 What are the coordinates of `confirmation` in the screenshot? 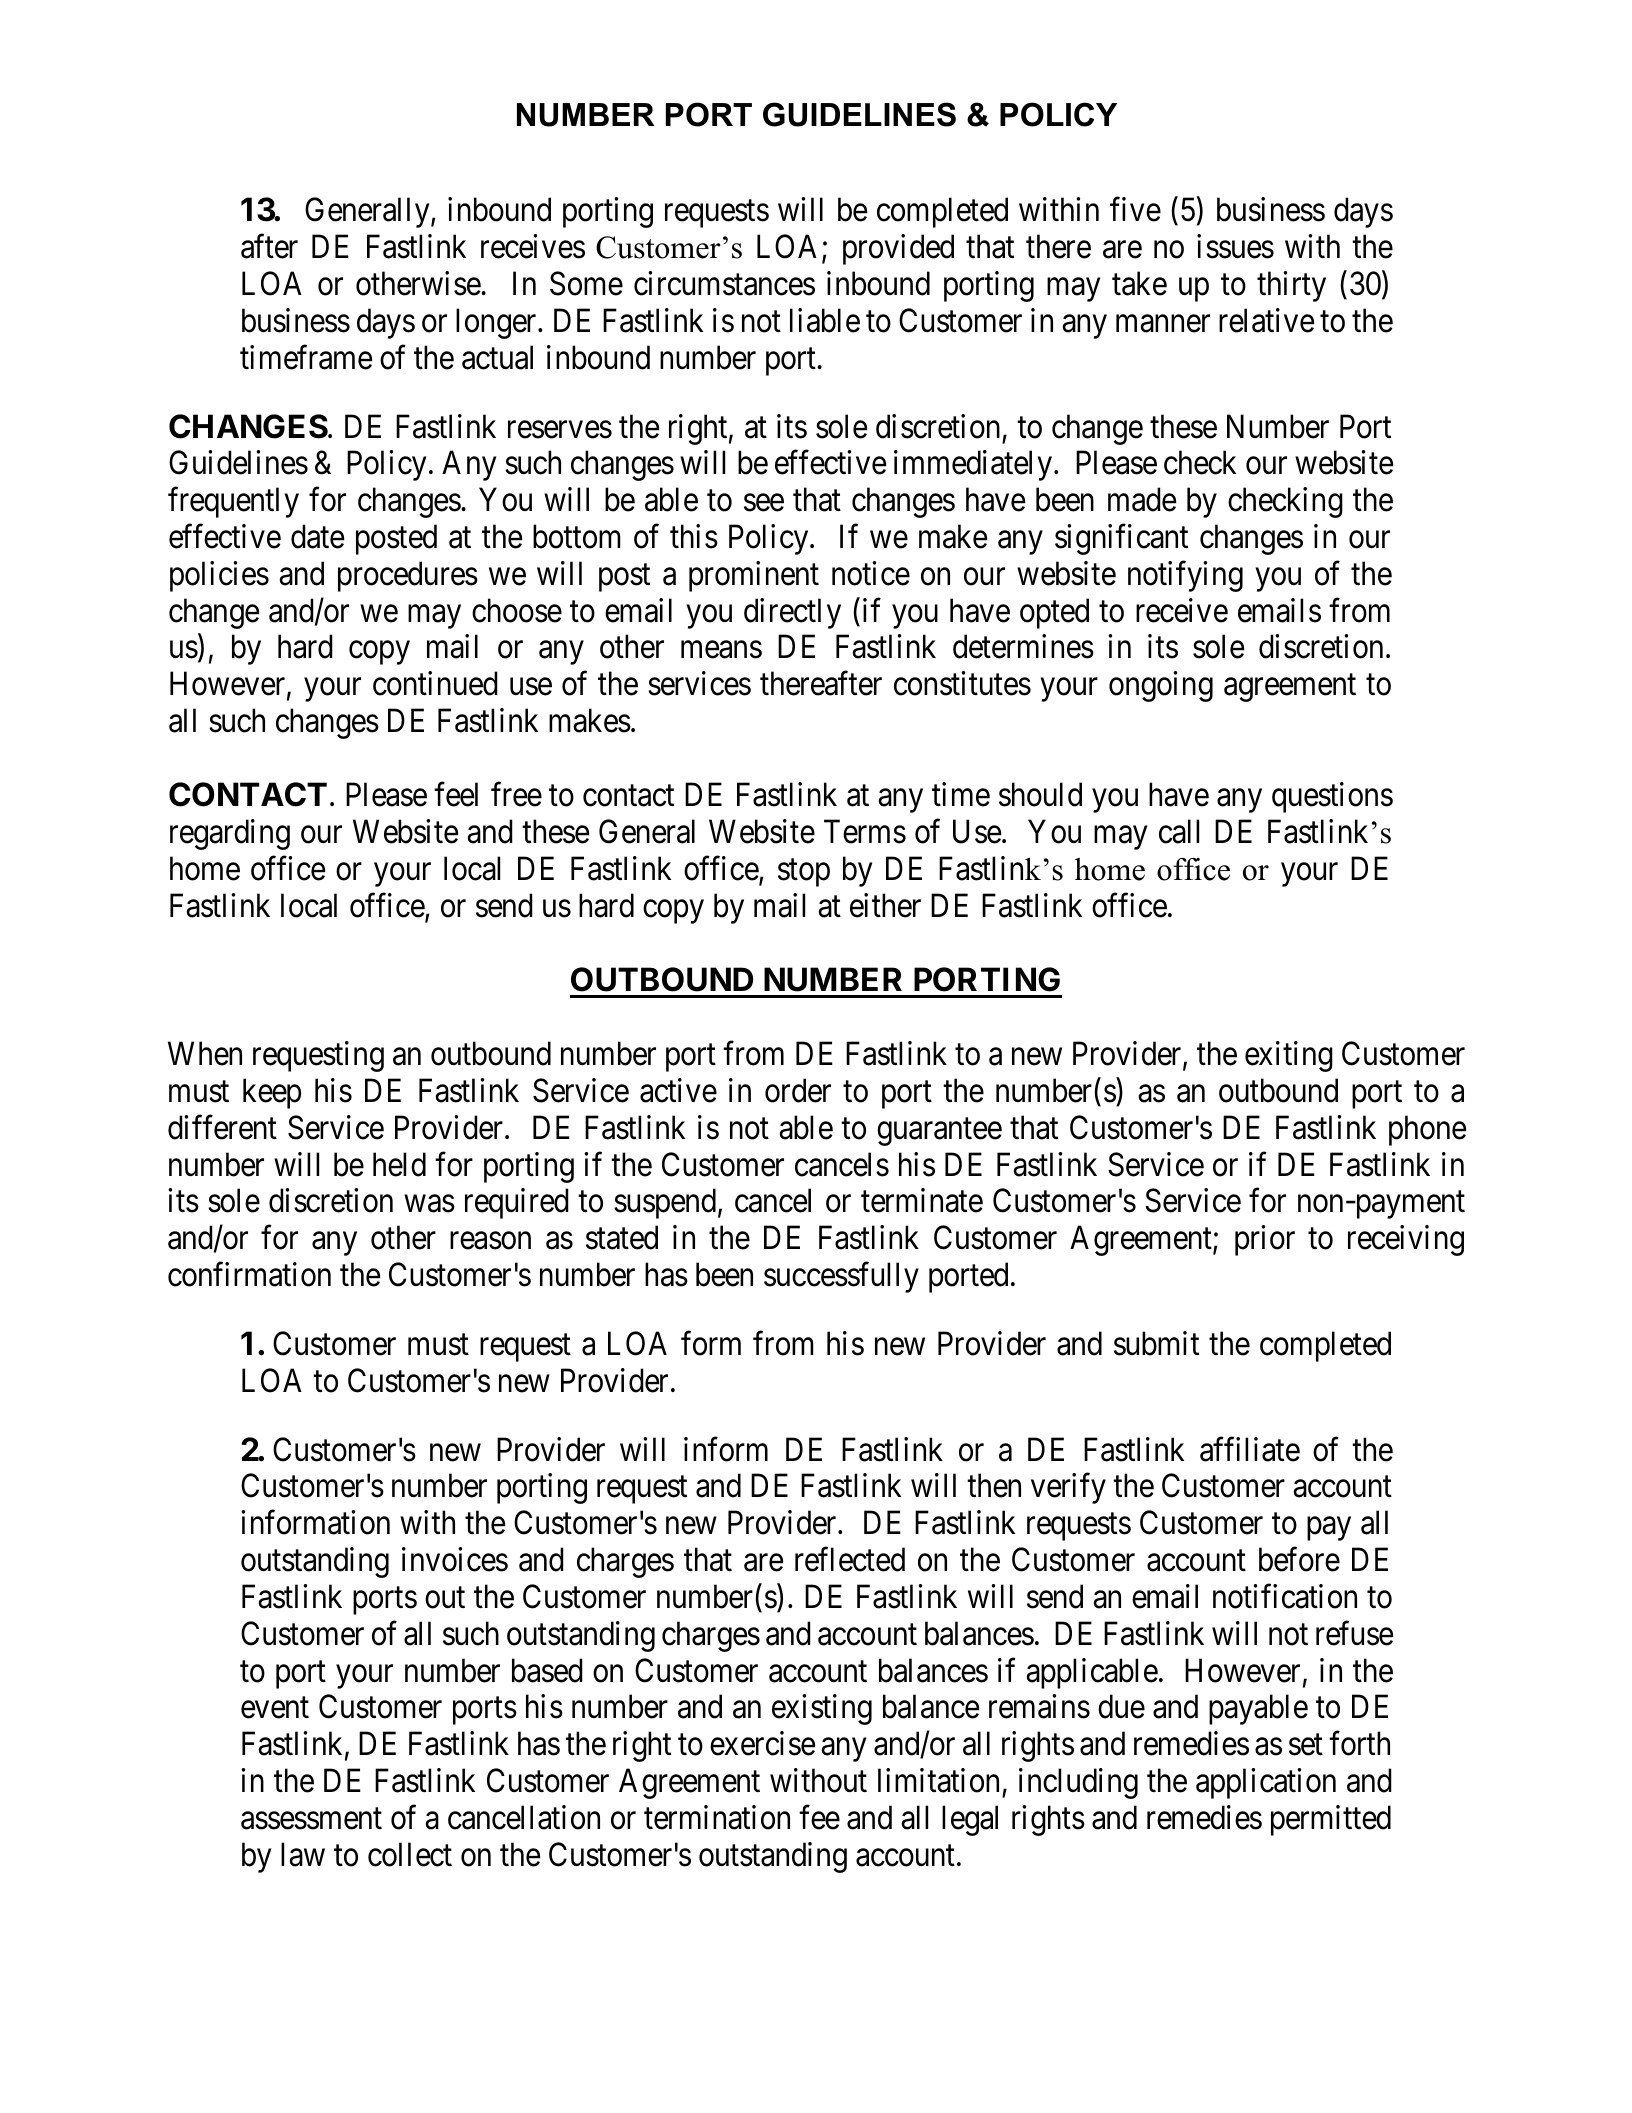 It's located at (249, 1274).
